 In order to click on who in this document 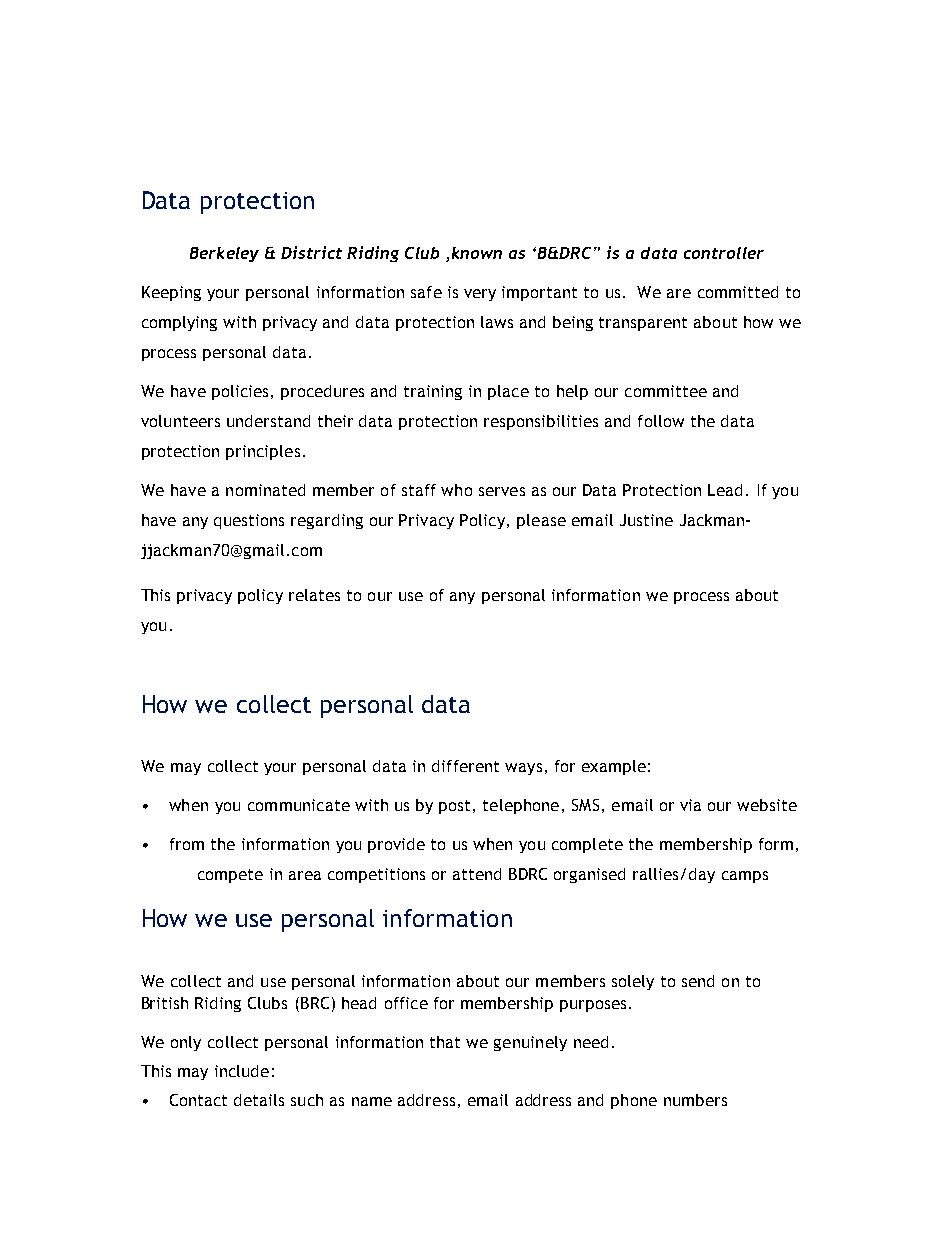, I will do `click(456, 490)`.
